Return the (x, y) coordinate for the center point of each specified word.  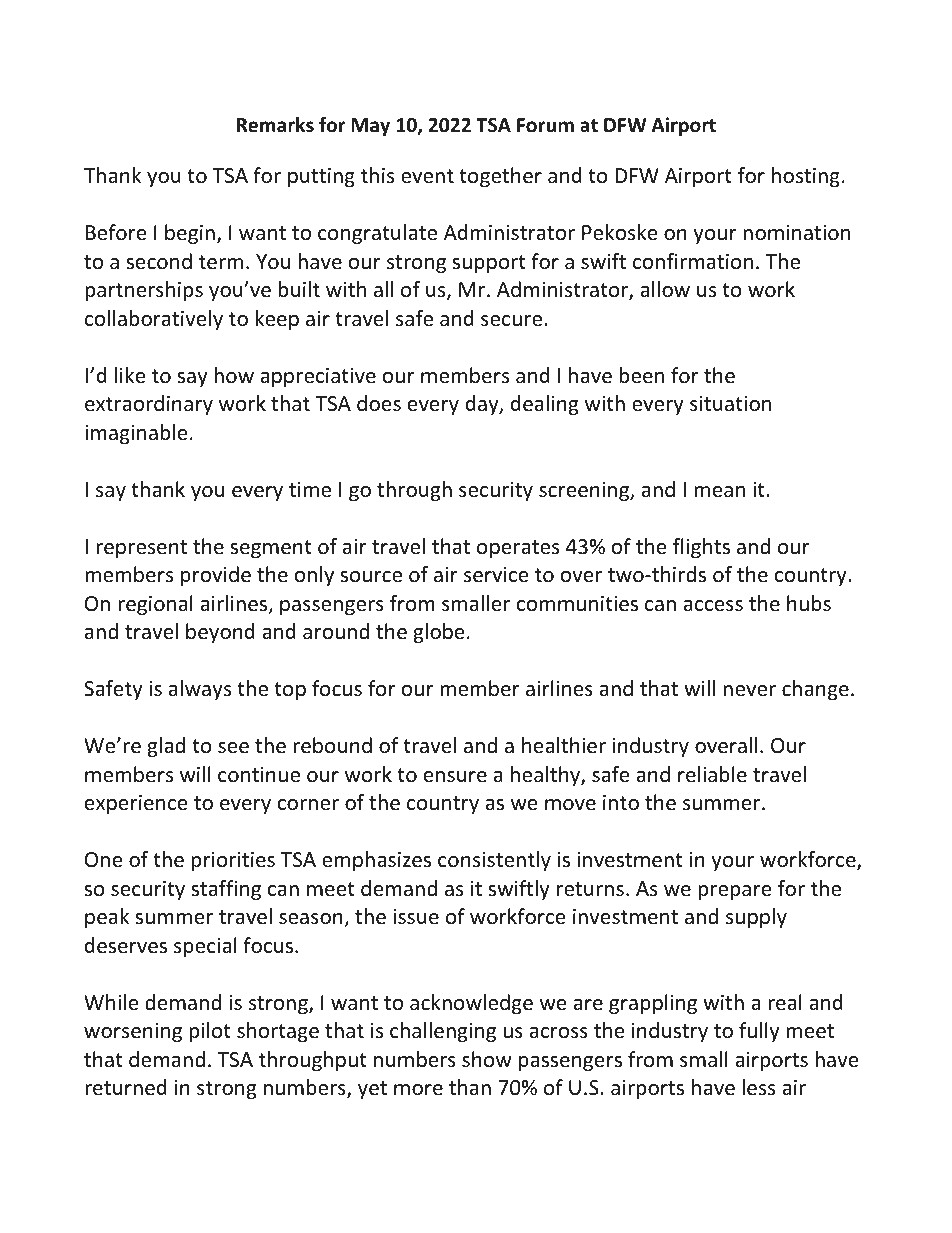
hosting (806, 177)
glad (166, 747)
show (487, 1059)
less (758, 1087)
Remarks (275, 125)
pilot (210, 1032)
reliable (712, 774)
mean (719, 491)
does (379, 403)
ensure (455, 777)
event (427, 176)
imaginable (136, 434)
